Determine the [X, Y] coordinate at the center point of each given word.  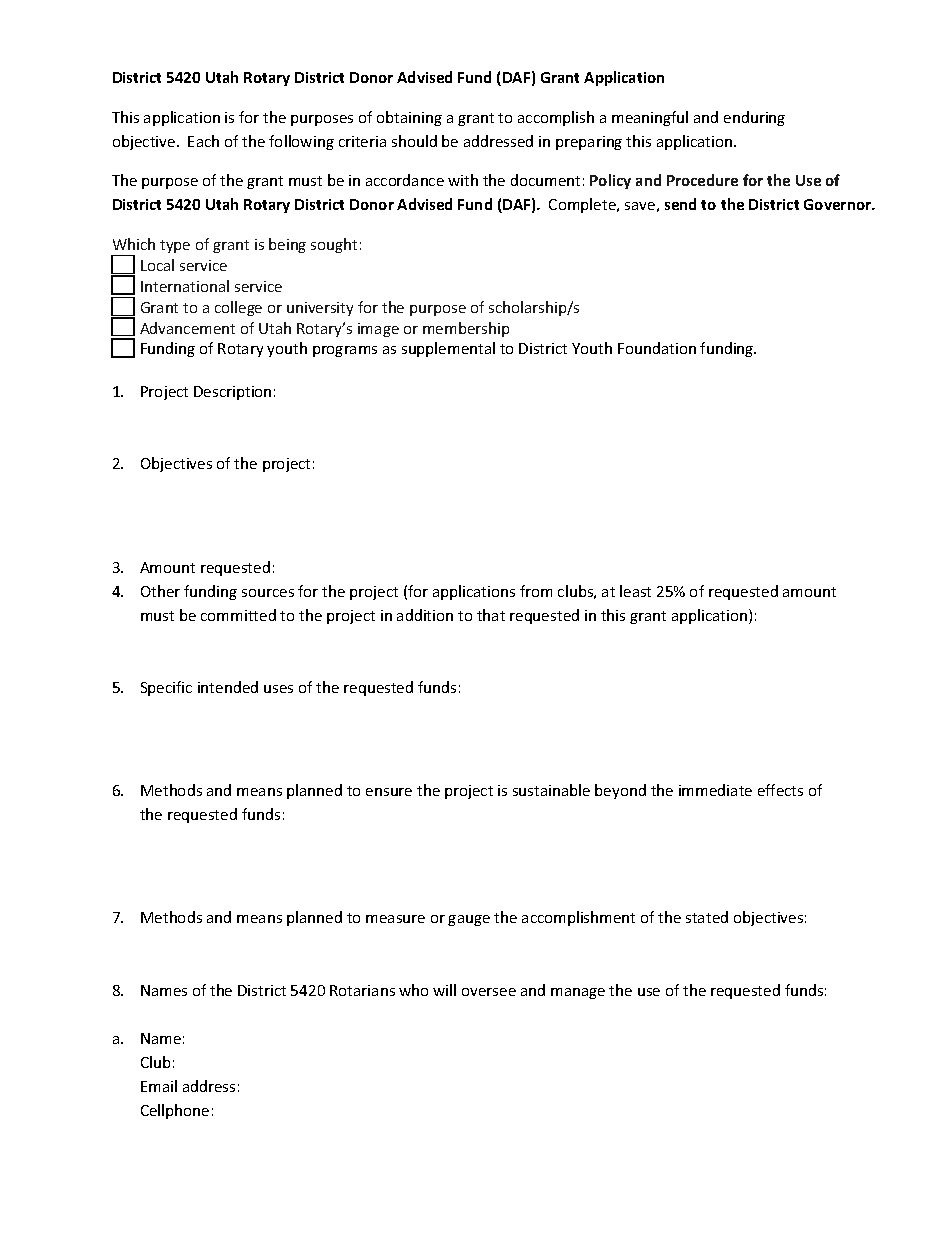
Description [232, 393]
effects [780, 790]
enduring [754, 118]
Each [203, 141]
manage [578, 993]
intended [228, 687]
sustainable [551, 790]
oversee [489, 992]
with [463, 180]
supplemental [448, 349]
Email [159, 1086]
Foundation [657, 348]
